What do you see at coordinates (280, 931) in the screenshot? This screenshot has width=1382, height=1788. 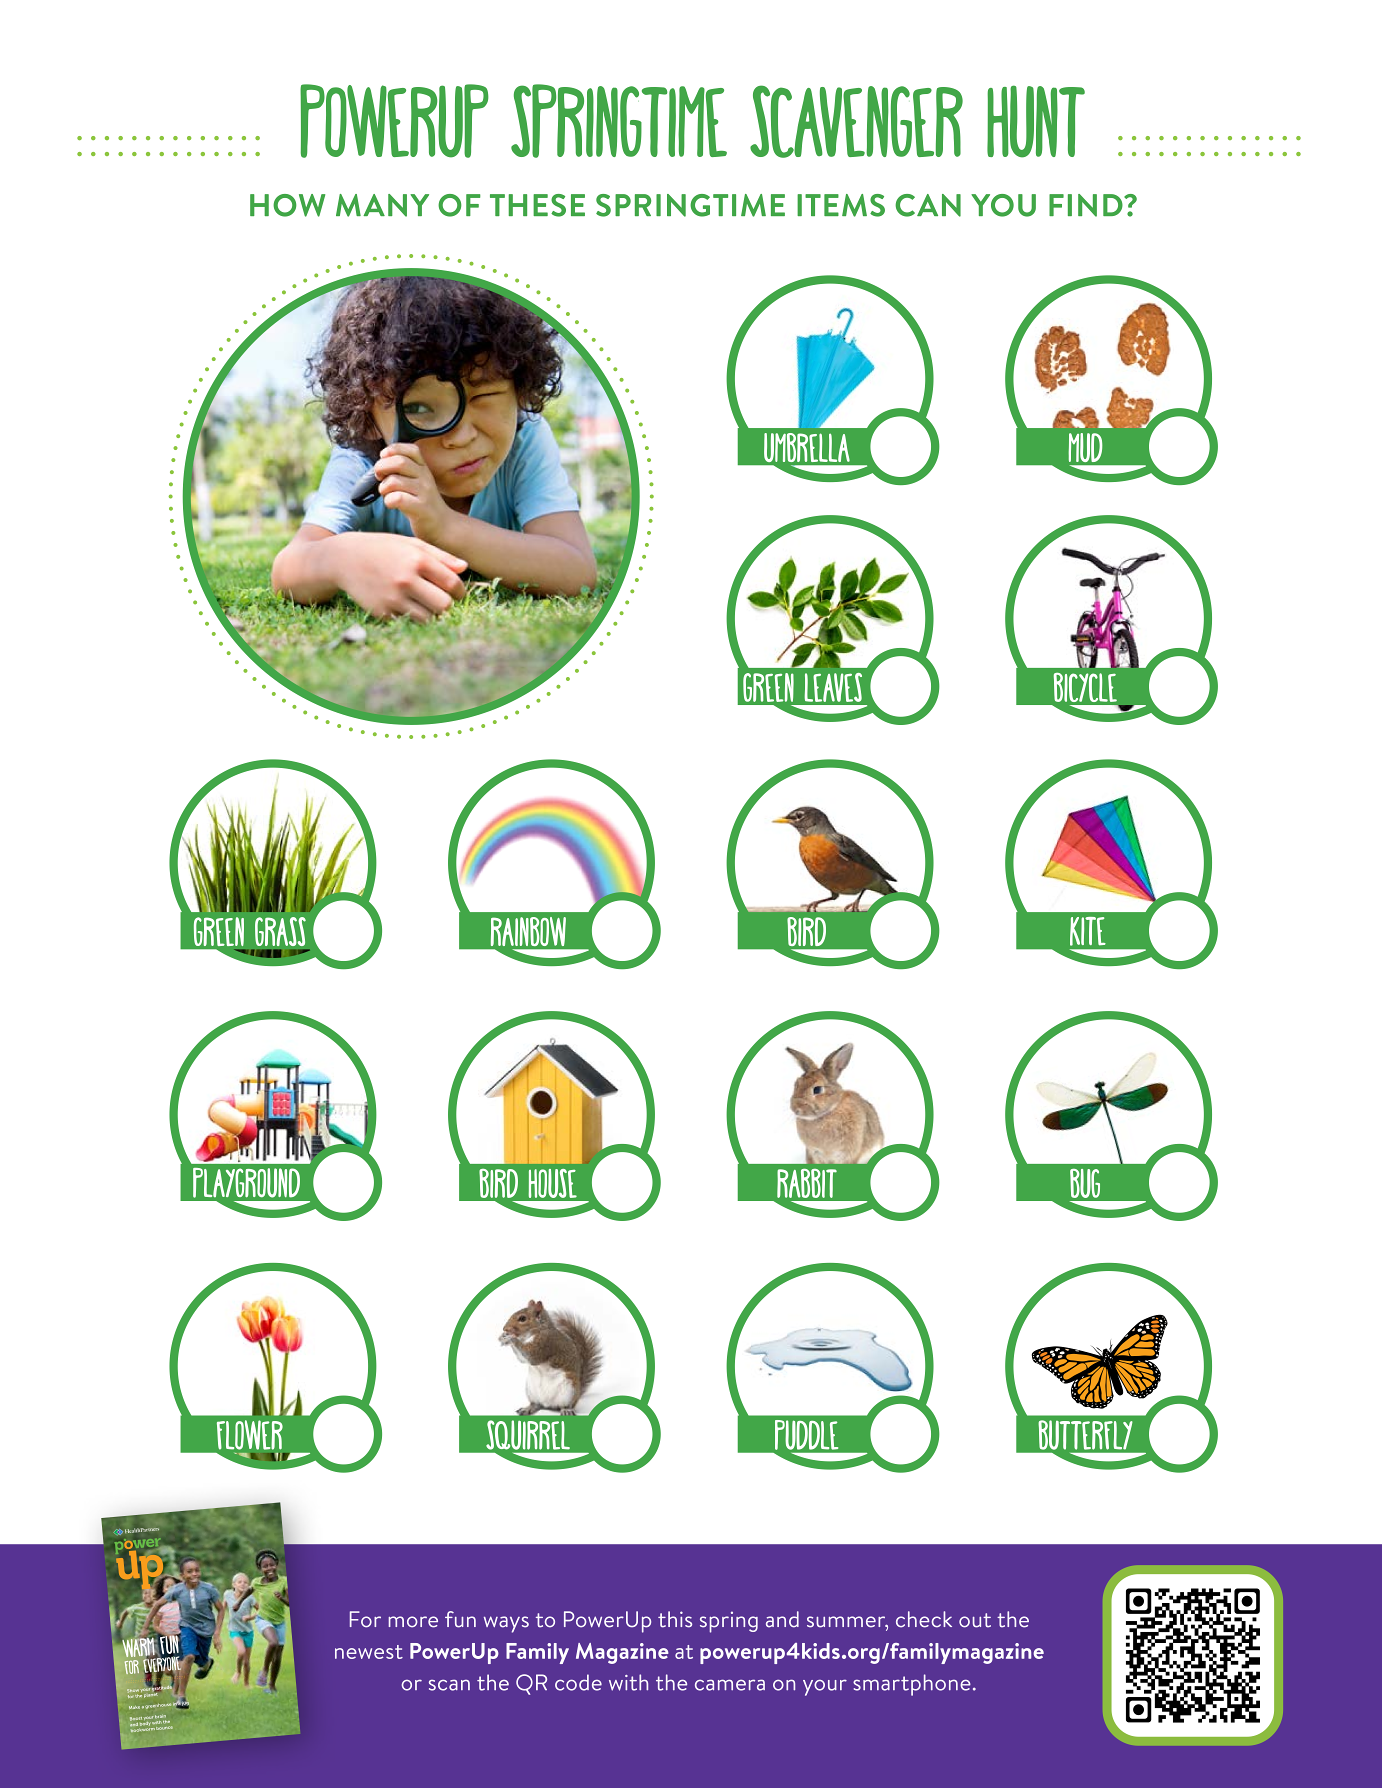 I see `Grass` at bounding box center [280, 931].
